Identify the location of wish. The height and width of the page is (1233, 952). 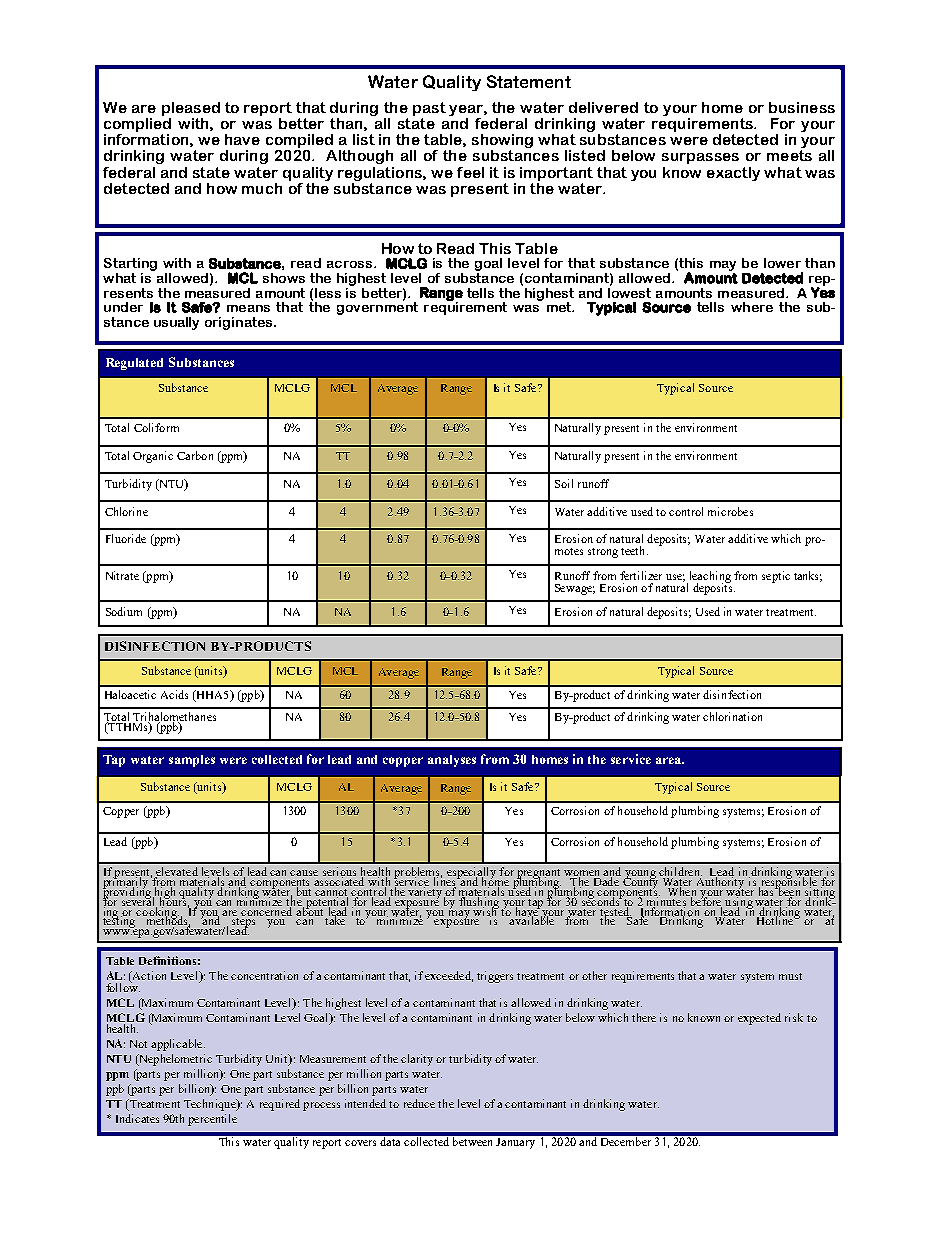
(486, 910).
